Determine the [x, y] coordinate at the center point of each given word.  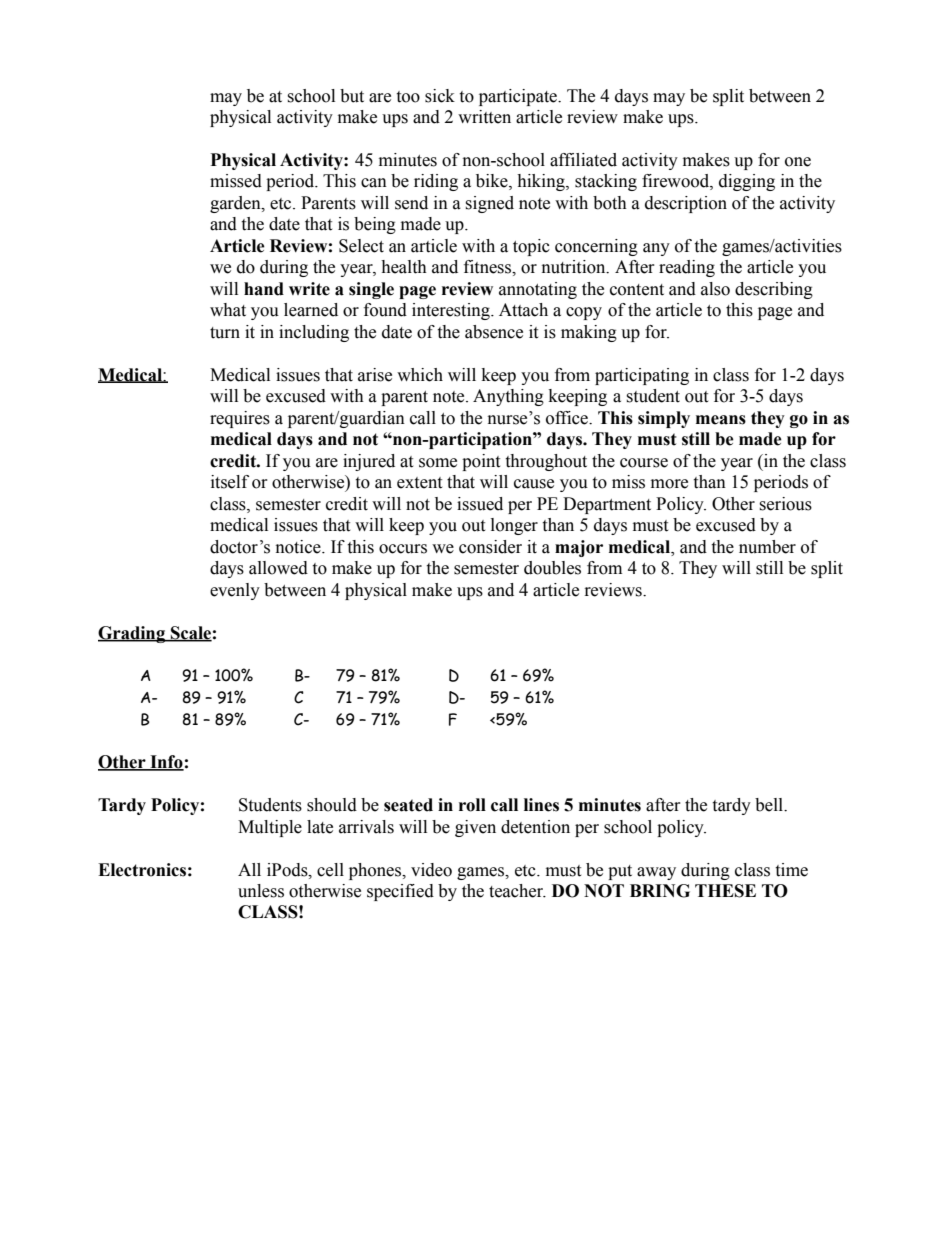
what [228, 310]
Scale [190, 633]
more [669, 484]
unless [261, 891]
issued [480, 504]
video [431, 870]
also [715, 289]
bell [770, 805]
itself [230, 482]
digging [747, 182]
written [484, 117]
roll [472, 805]
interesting [452, 311]
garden [236, 204]
